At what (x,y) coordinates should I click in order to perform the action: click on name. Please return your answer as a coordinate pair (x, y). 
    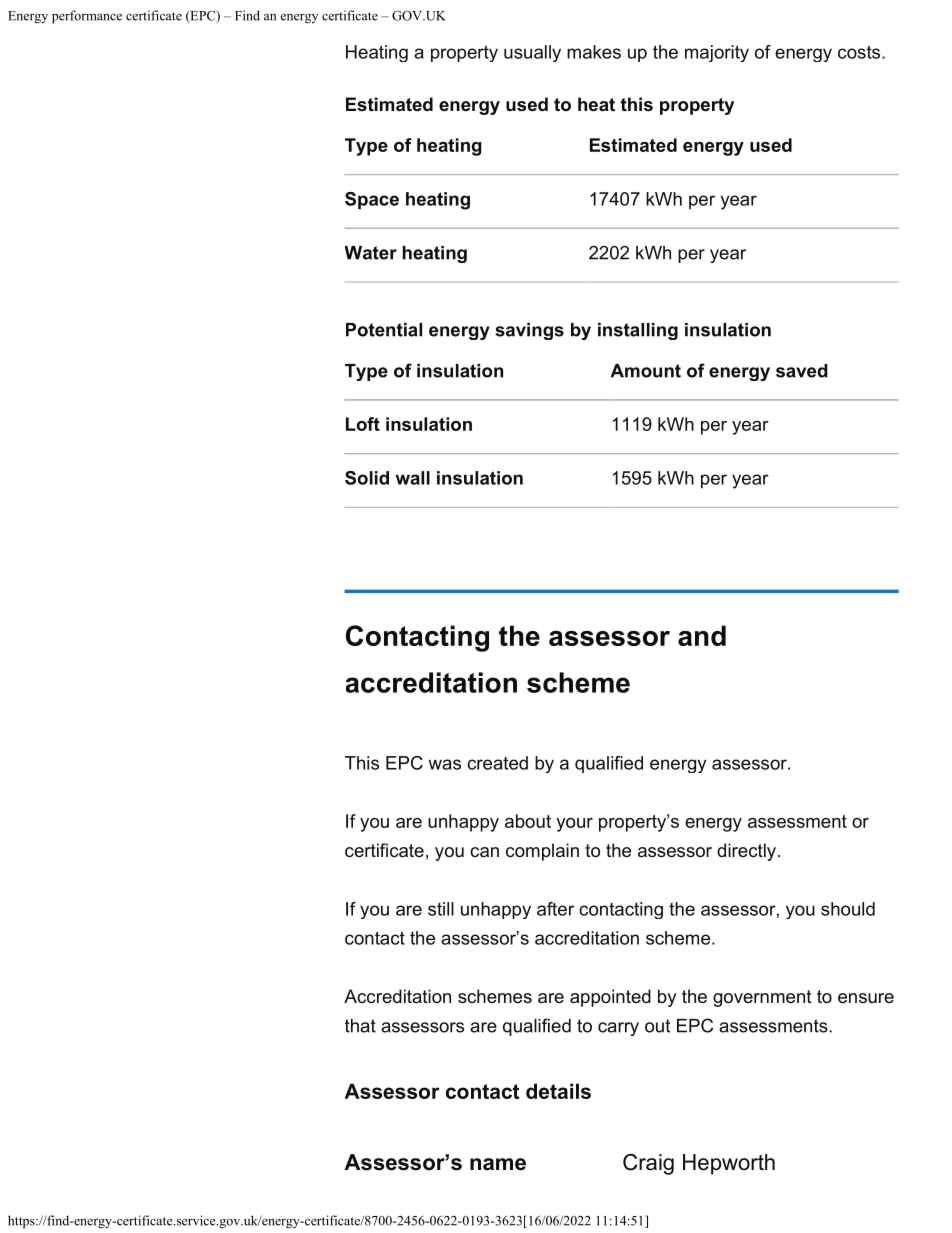
    Looking at the image, I should click on (498, 1164).
